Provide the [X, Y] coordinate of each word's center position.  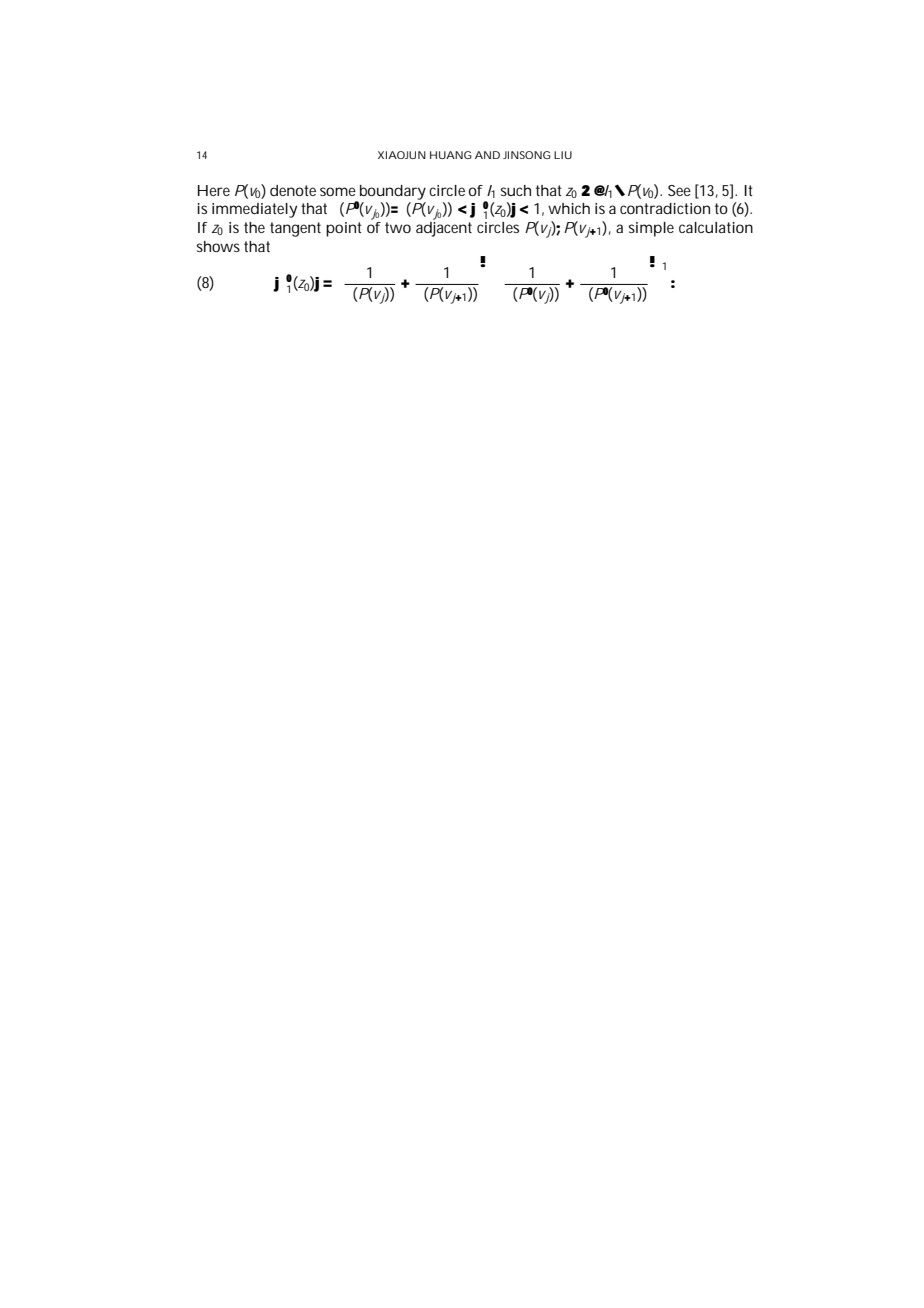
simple [651, 229]
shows [218, 246]
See [679, 190]
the [254, 227]
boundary [393, 192]
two [398, 227]
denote [293, 190]
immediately [254, 210]
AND [487, 155]
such [516, 190]
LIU [563, 155]
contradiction [665, 208]
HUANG [451, 155]
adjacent [444, 228]
